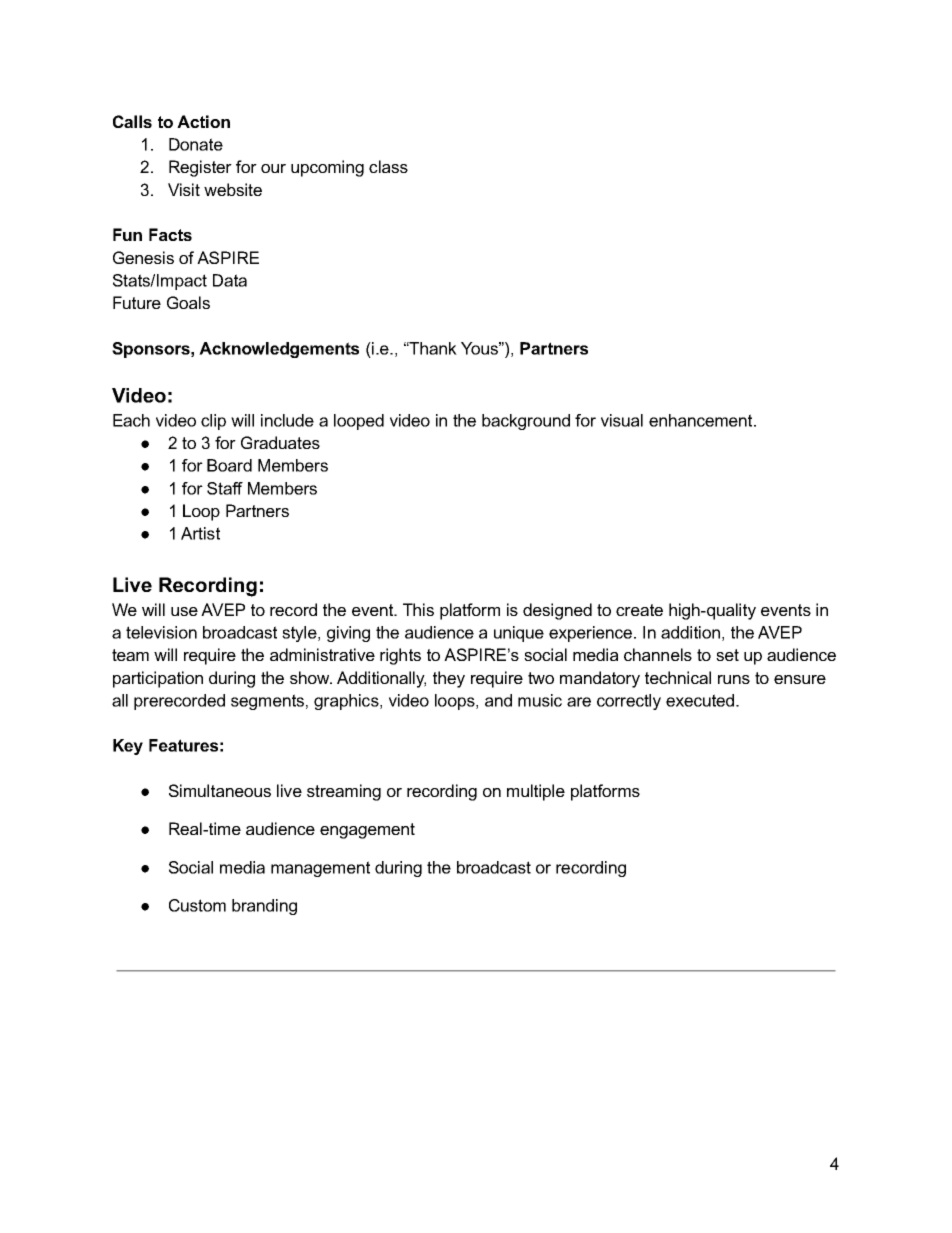 This page has width=952, height=1233. What do you see at coordinates (197, 905) in the page?
I see `Custom` at bounding box center [197, 905].
